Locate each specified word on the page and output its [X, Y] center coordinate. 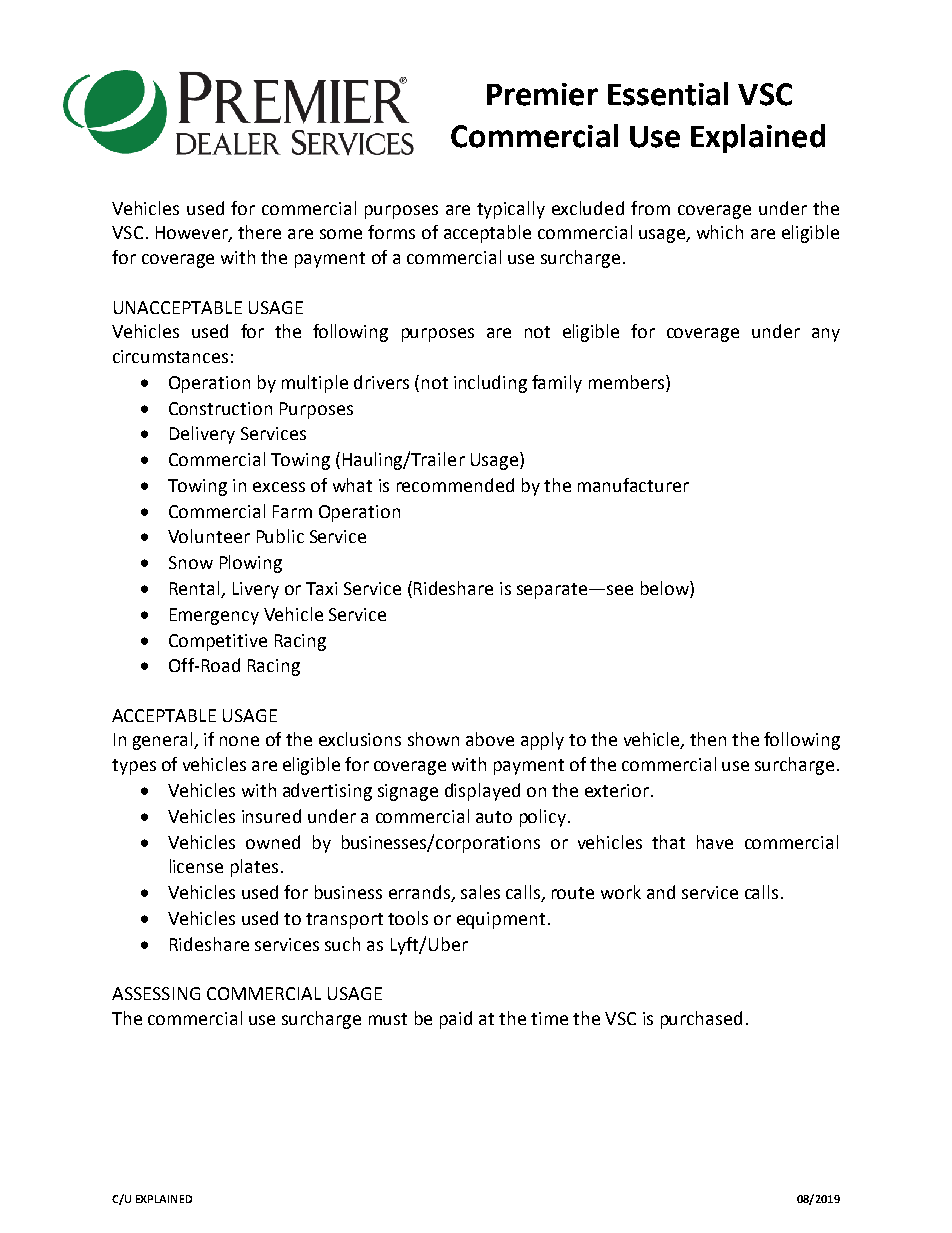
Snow [191, 562]
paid [456, 1020]
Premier [542, 94]
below [666, 589]
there [259, 232]
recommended [455, 485]
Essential [668, 94]
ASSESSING [156, 993]
